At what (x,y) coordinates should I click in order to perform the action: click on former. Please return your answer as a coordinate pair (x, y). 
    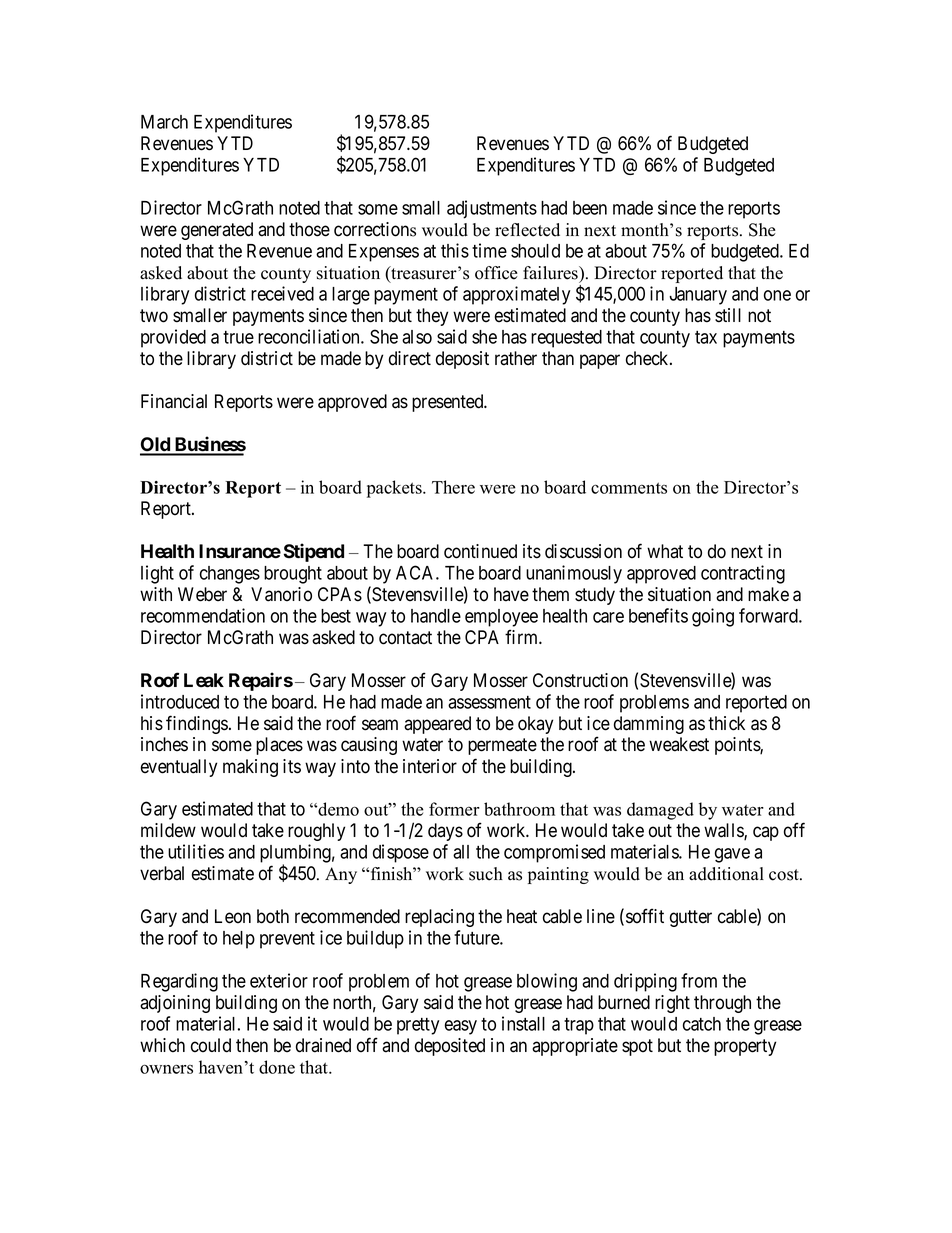
    Looking at the image, I should click on (454, 809).
